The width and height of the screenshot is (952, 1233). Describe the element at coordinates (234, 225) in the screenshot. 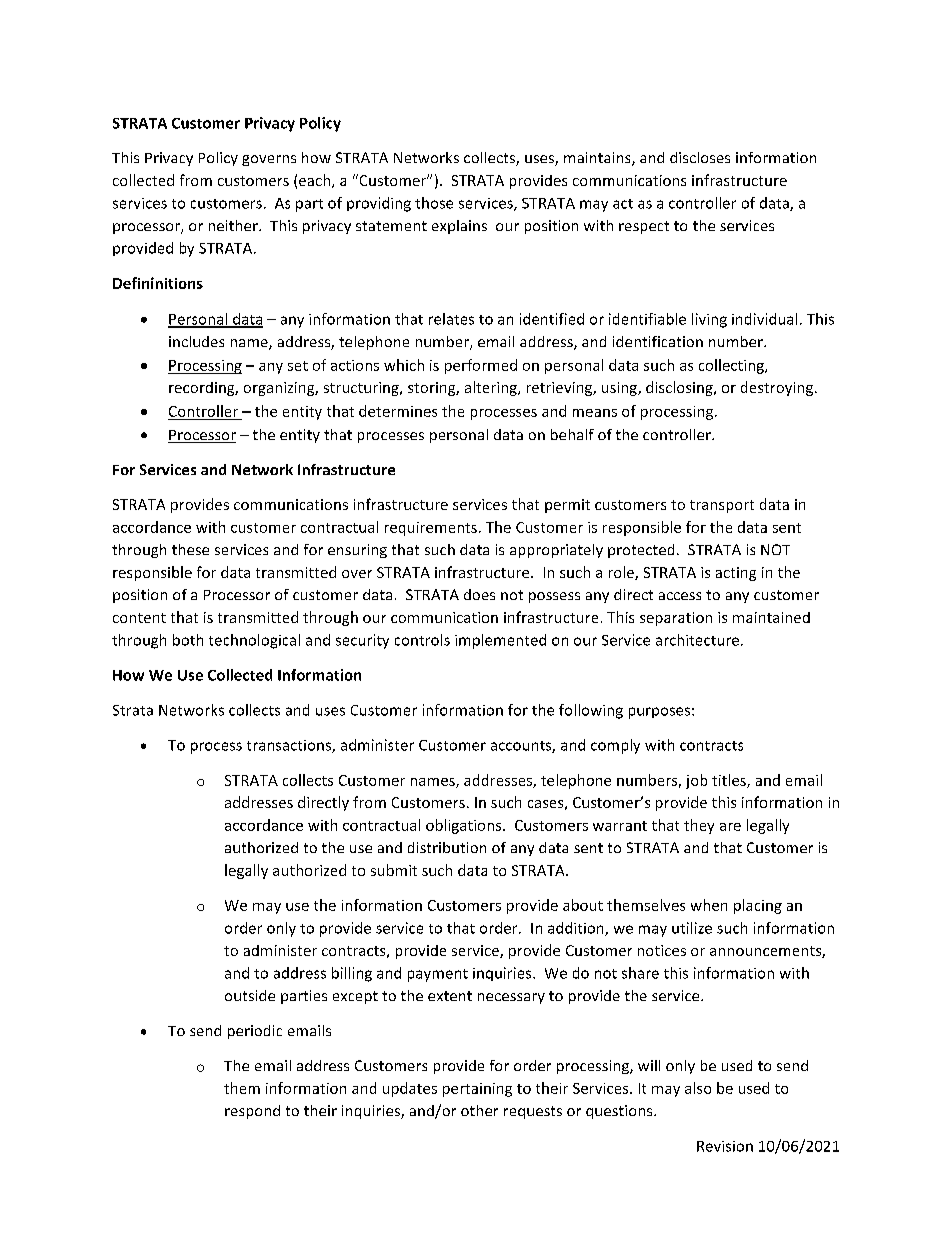

I see `neither` at that location.
